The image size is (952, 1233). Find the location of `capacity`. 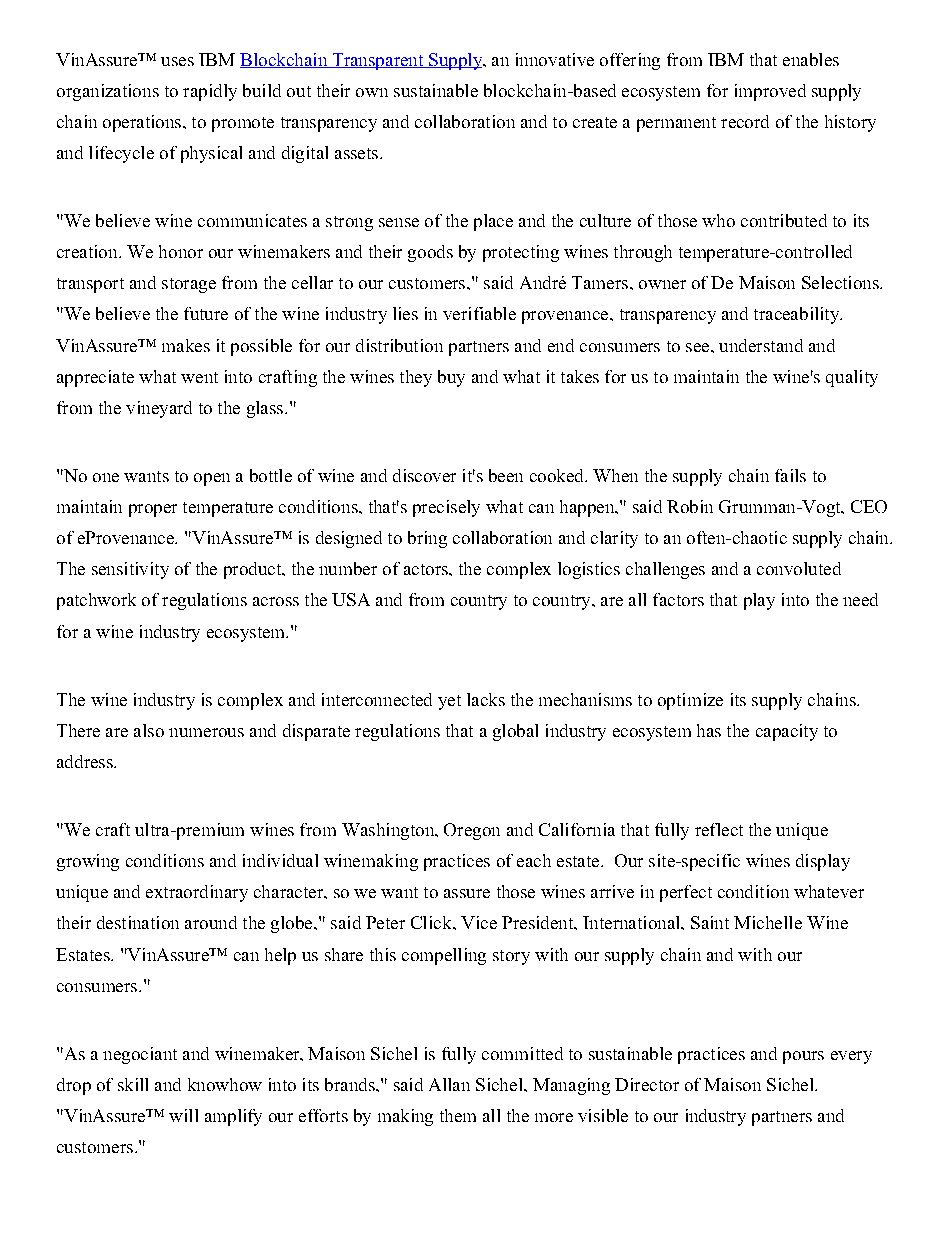

capacity is located at coordinates (787, 732).
